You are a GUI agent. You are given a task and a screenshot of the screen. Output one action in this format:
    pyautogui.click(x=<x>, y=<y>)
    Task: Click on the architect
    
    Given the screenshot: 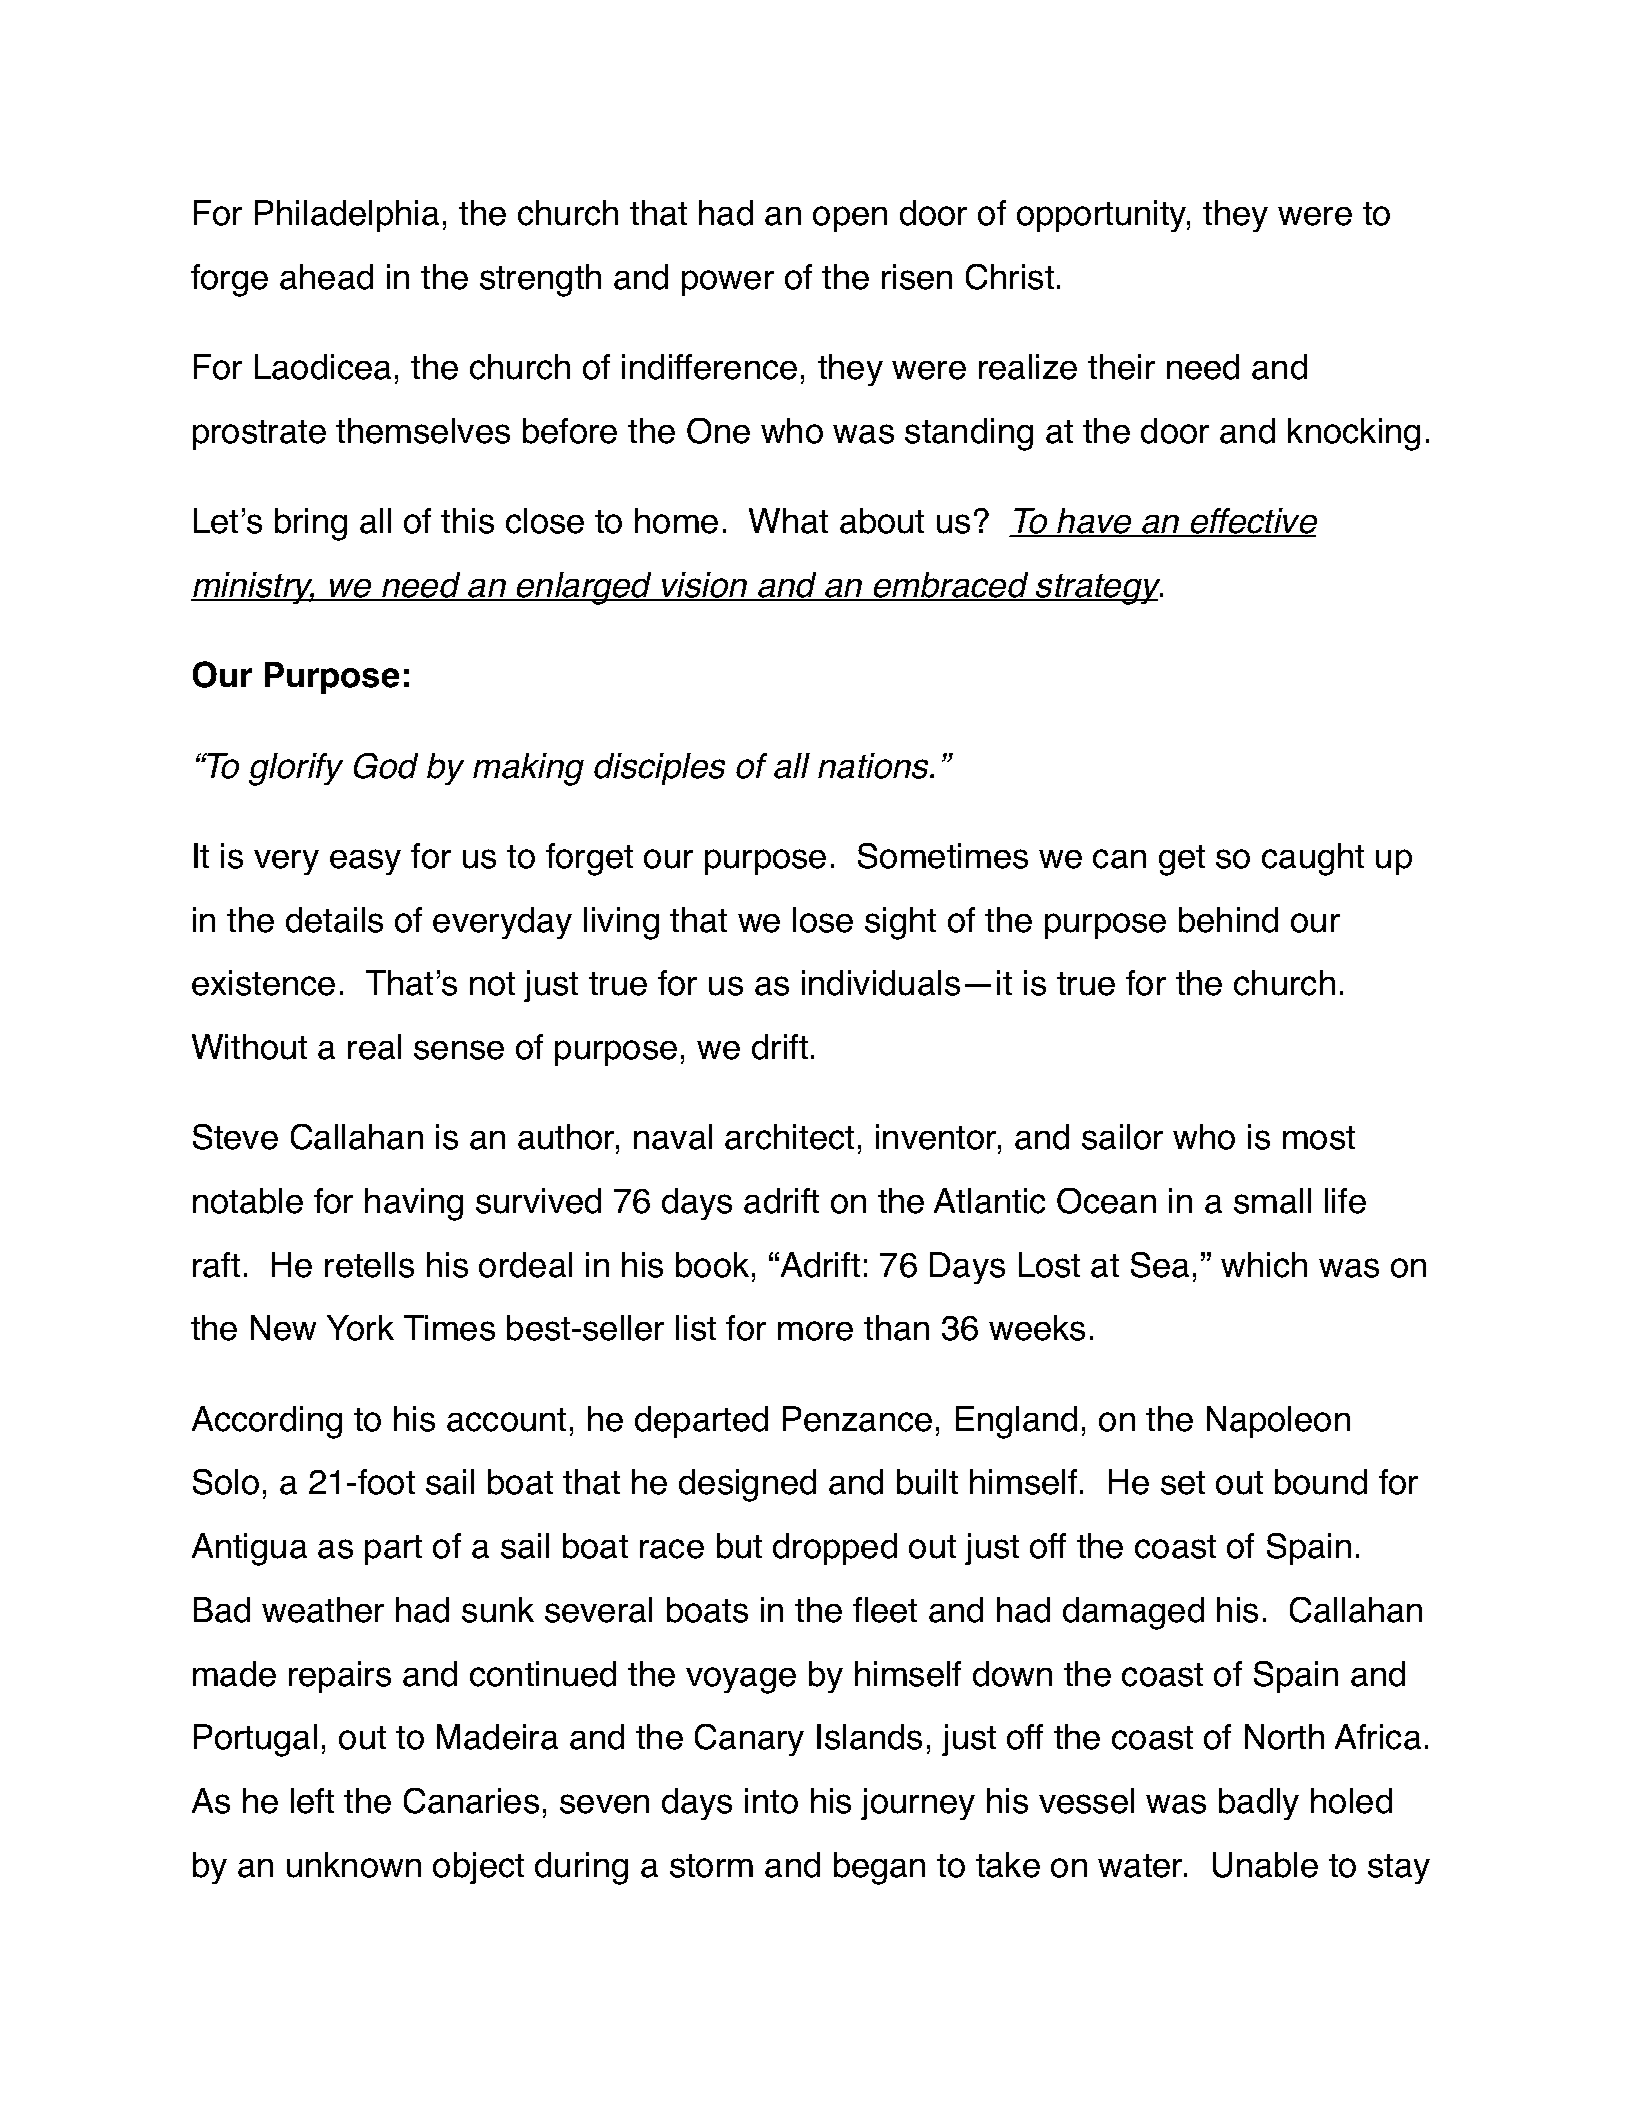 What is the action you would take?
    pyautogui.click(x=789, y=1137)
